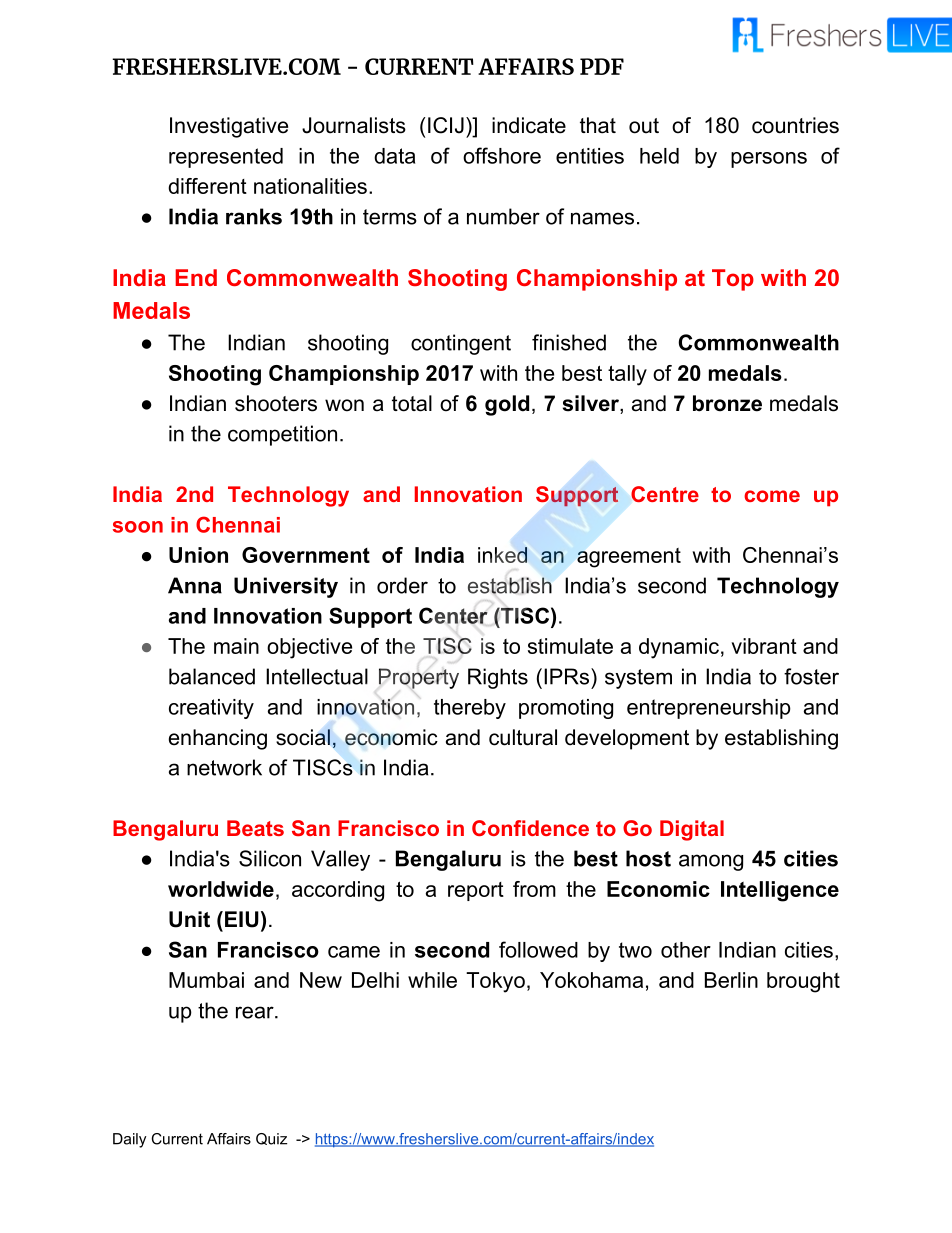 The image size is (952, 1233). What do you see at coordinates (198, 555) in the screenshot?
I see `Union` at bounding box center [198, 555].
